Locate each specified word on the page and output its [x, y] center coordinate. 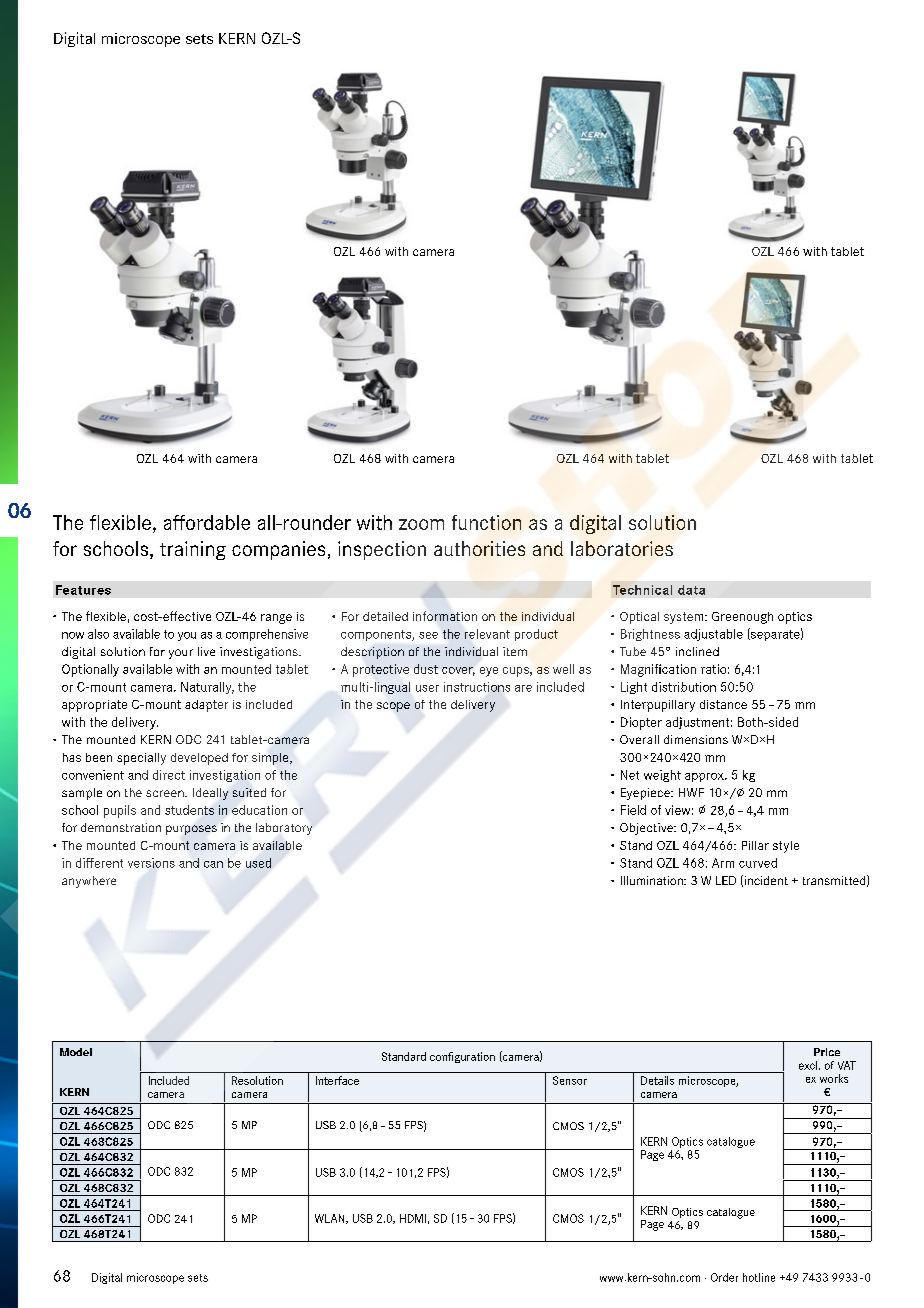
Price [827, 1052]
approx [705, 777]
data [691, 590]
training [193, 550]
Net [630, 775]
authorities [479, 548]
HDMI [413, 1218]
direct [169, 775]
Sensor [570, 1080]
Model [76, 1052]
